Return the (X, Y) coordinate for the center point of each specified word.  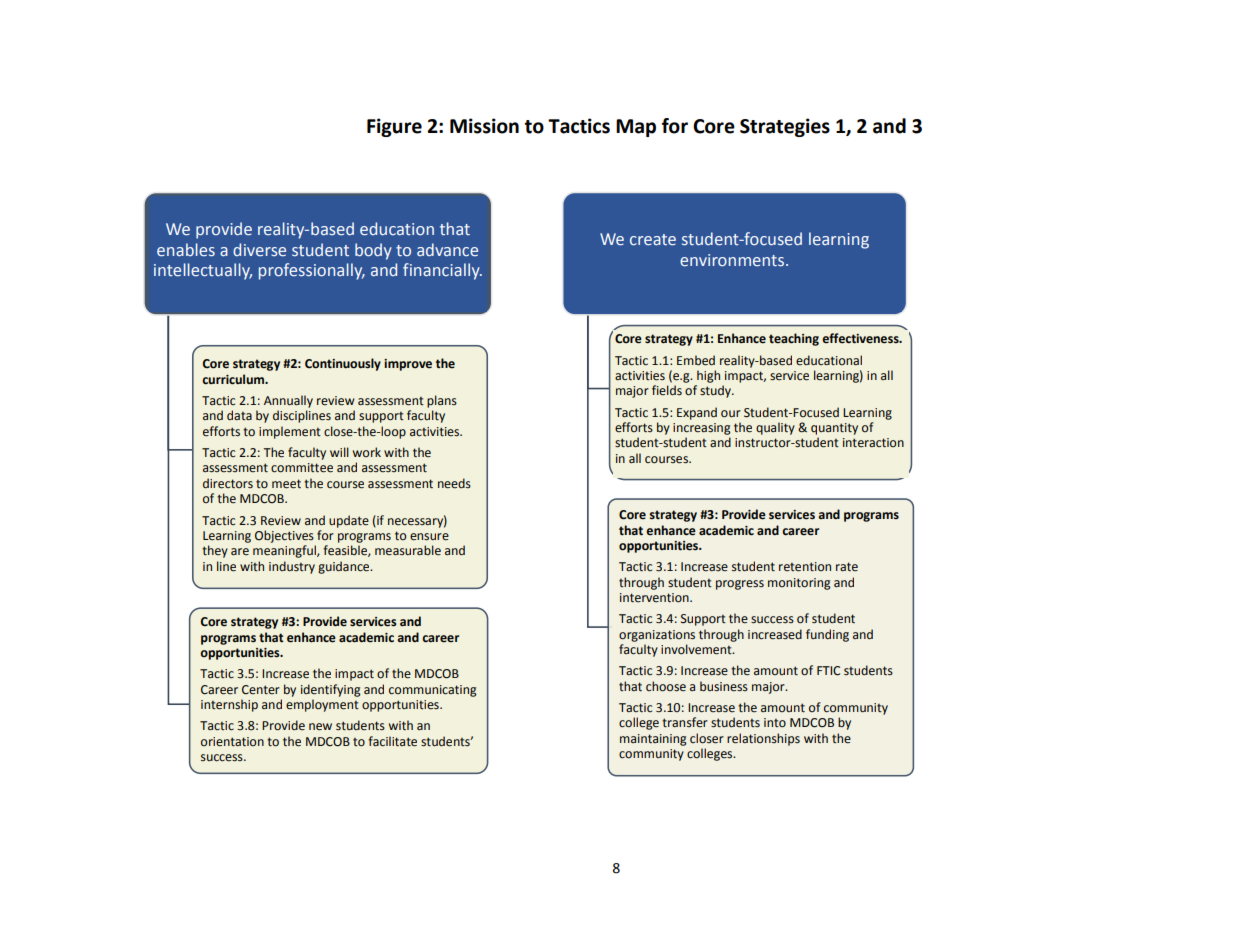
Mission (484, 126)
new (320, 727)
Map (636, 128)
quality (775, 428)
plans (442, 401)
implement (290, 432)
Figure (394, 127)
